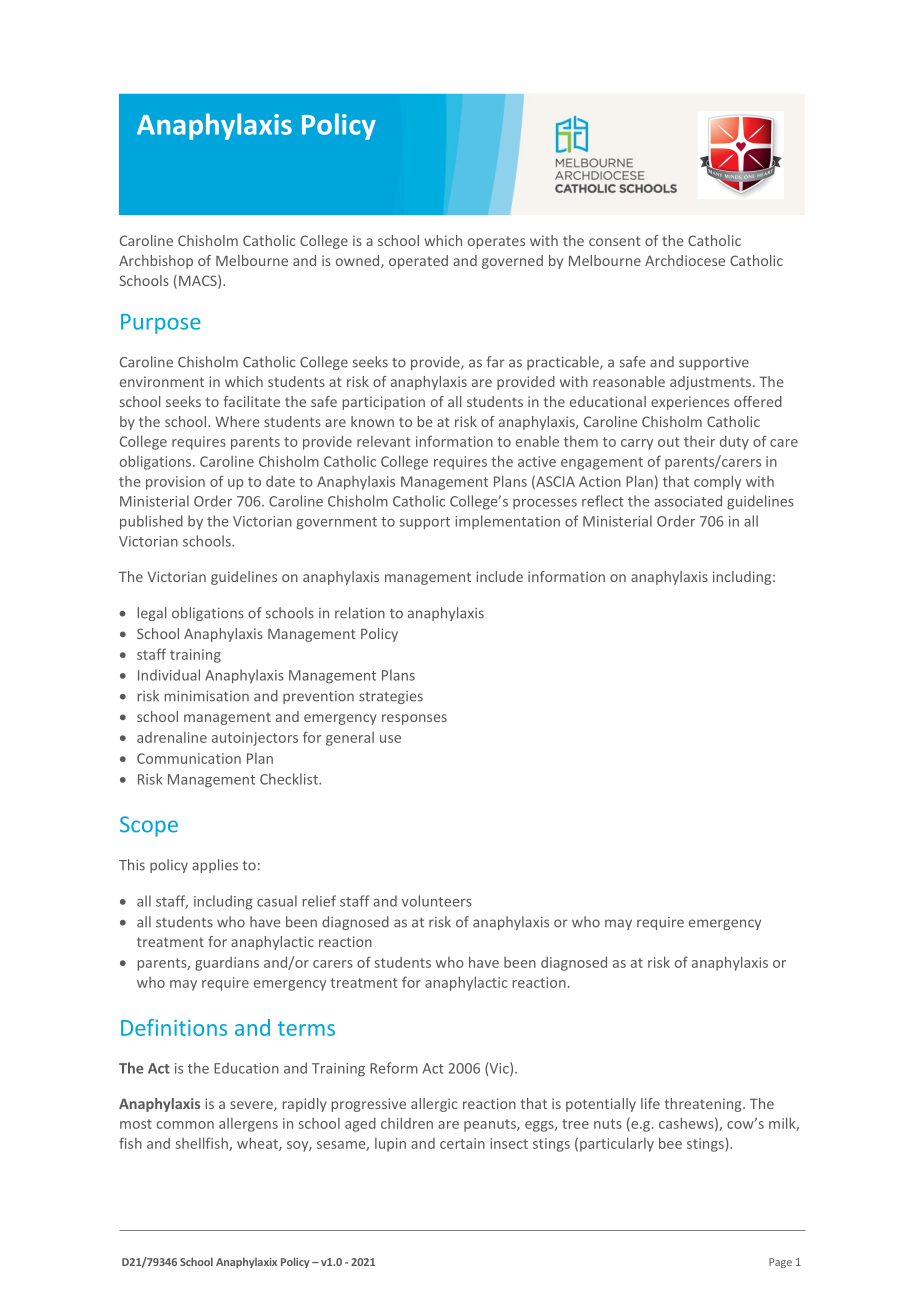  I want to click on Page, so click(780, 1263).
